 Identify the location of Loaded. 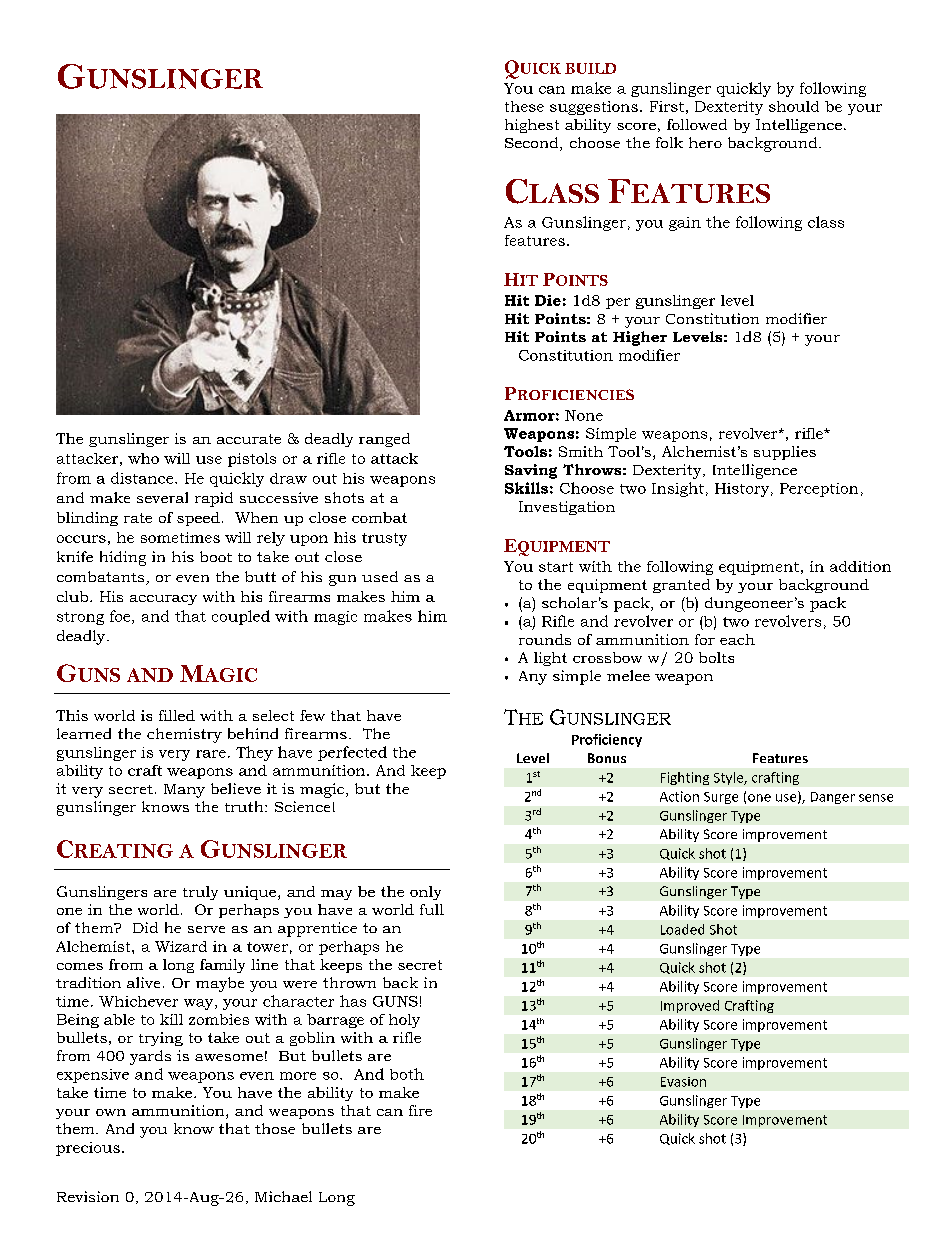
(682, 929).
